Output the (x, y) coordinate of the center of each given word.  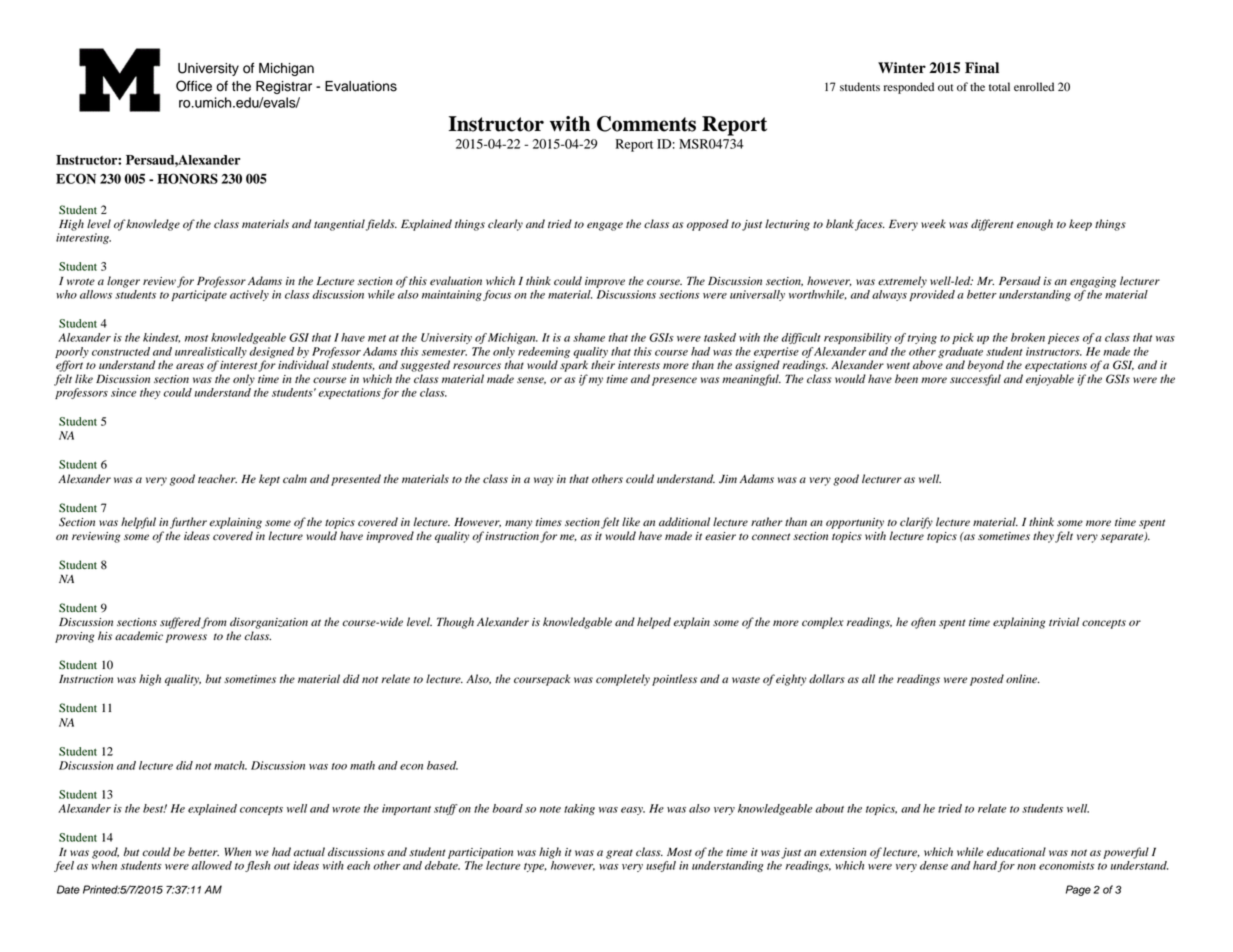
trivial (1064, 621)
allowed (212, 865)
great (619, 854)
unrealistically (211, 352)
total (999, 86)
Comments (646, 124)
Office (194, 86)
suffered (181, 623)
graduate (960, 352)
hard (985, 865)
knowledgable (577, 623)
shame (589, 337)
